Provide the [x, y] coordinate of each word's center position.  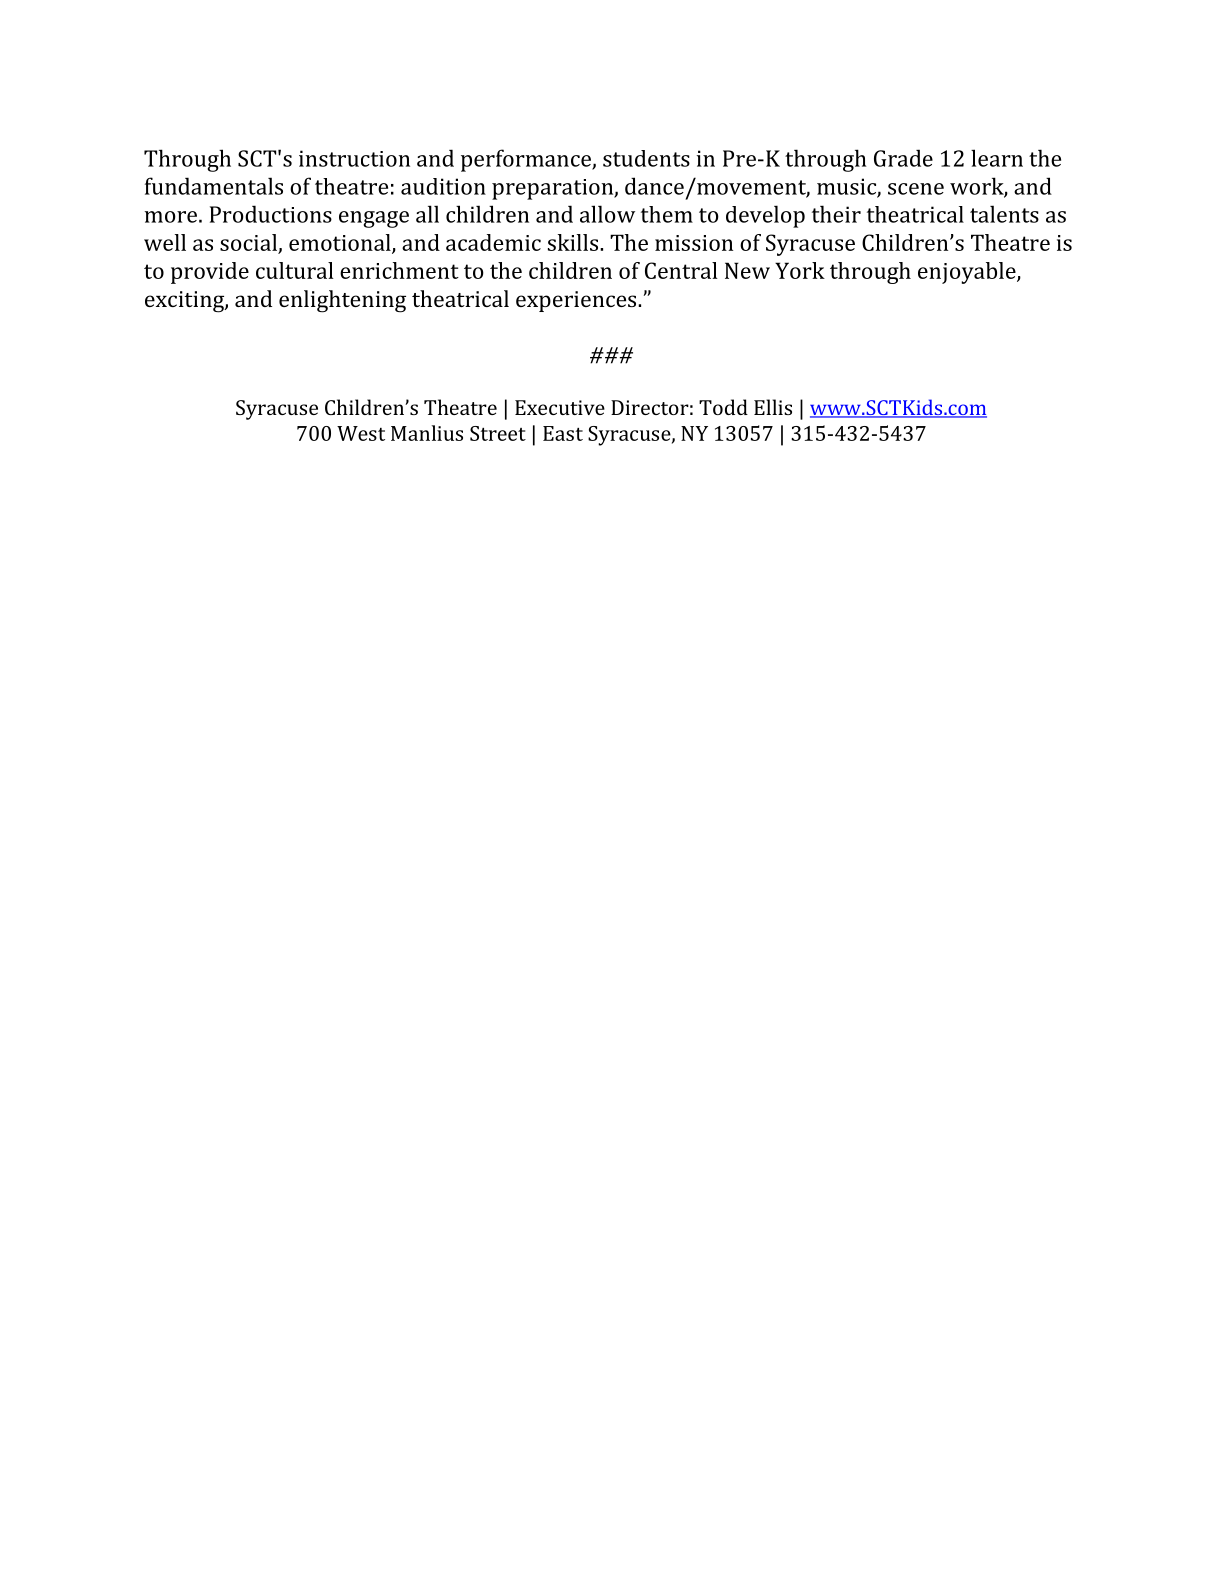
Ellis [773, 407]
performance [527, 160]
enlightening [342, 301]
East [563, 433]
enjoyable [968, 273]
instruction [354, 158]
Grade [903, 158]
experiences [577, 301]
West [361, 433]
